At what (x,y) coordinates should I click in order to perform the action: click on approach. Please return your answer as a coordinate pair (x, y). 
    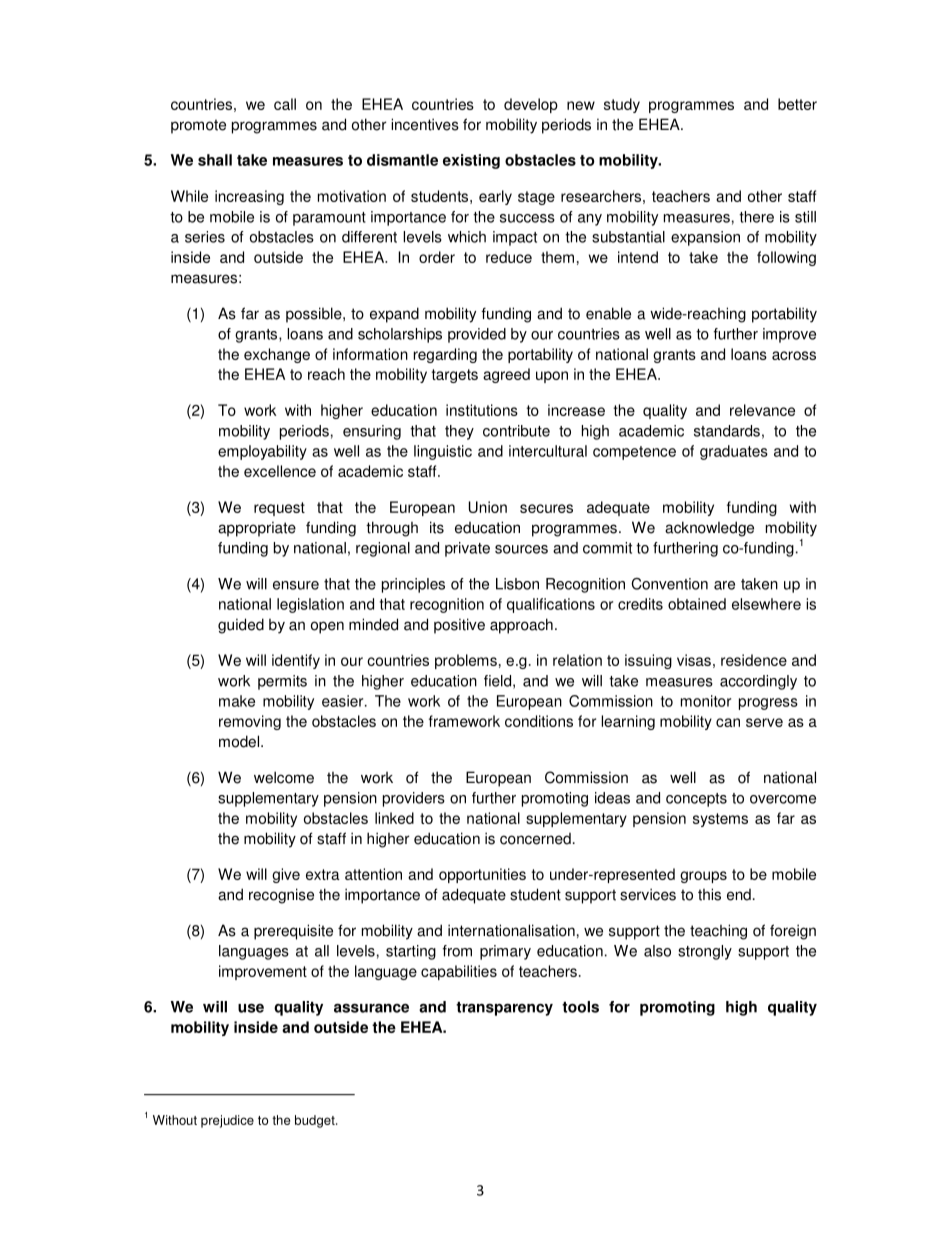
    Looking at the image, I should click on (521, 626).
